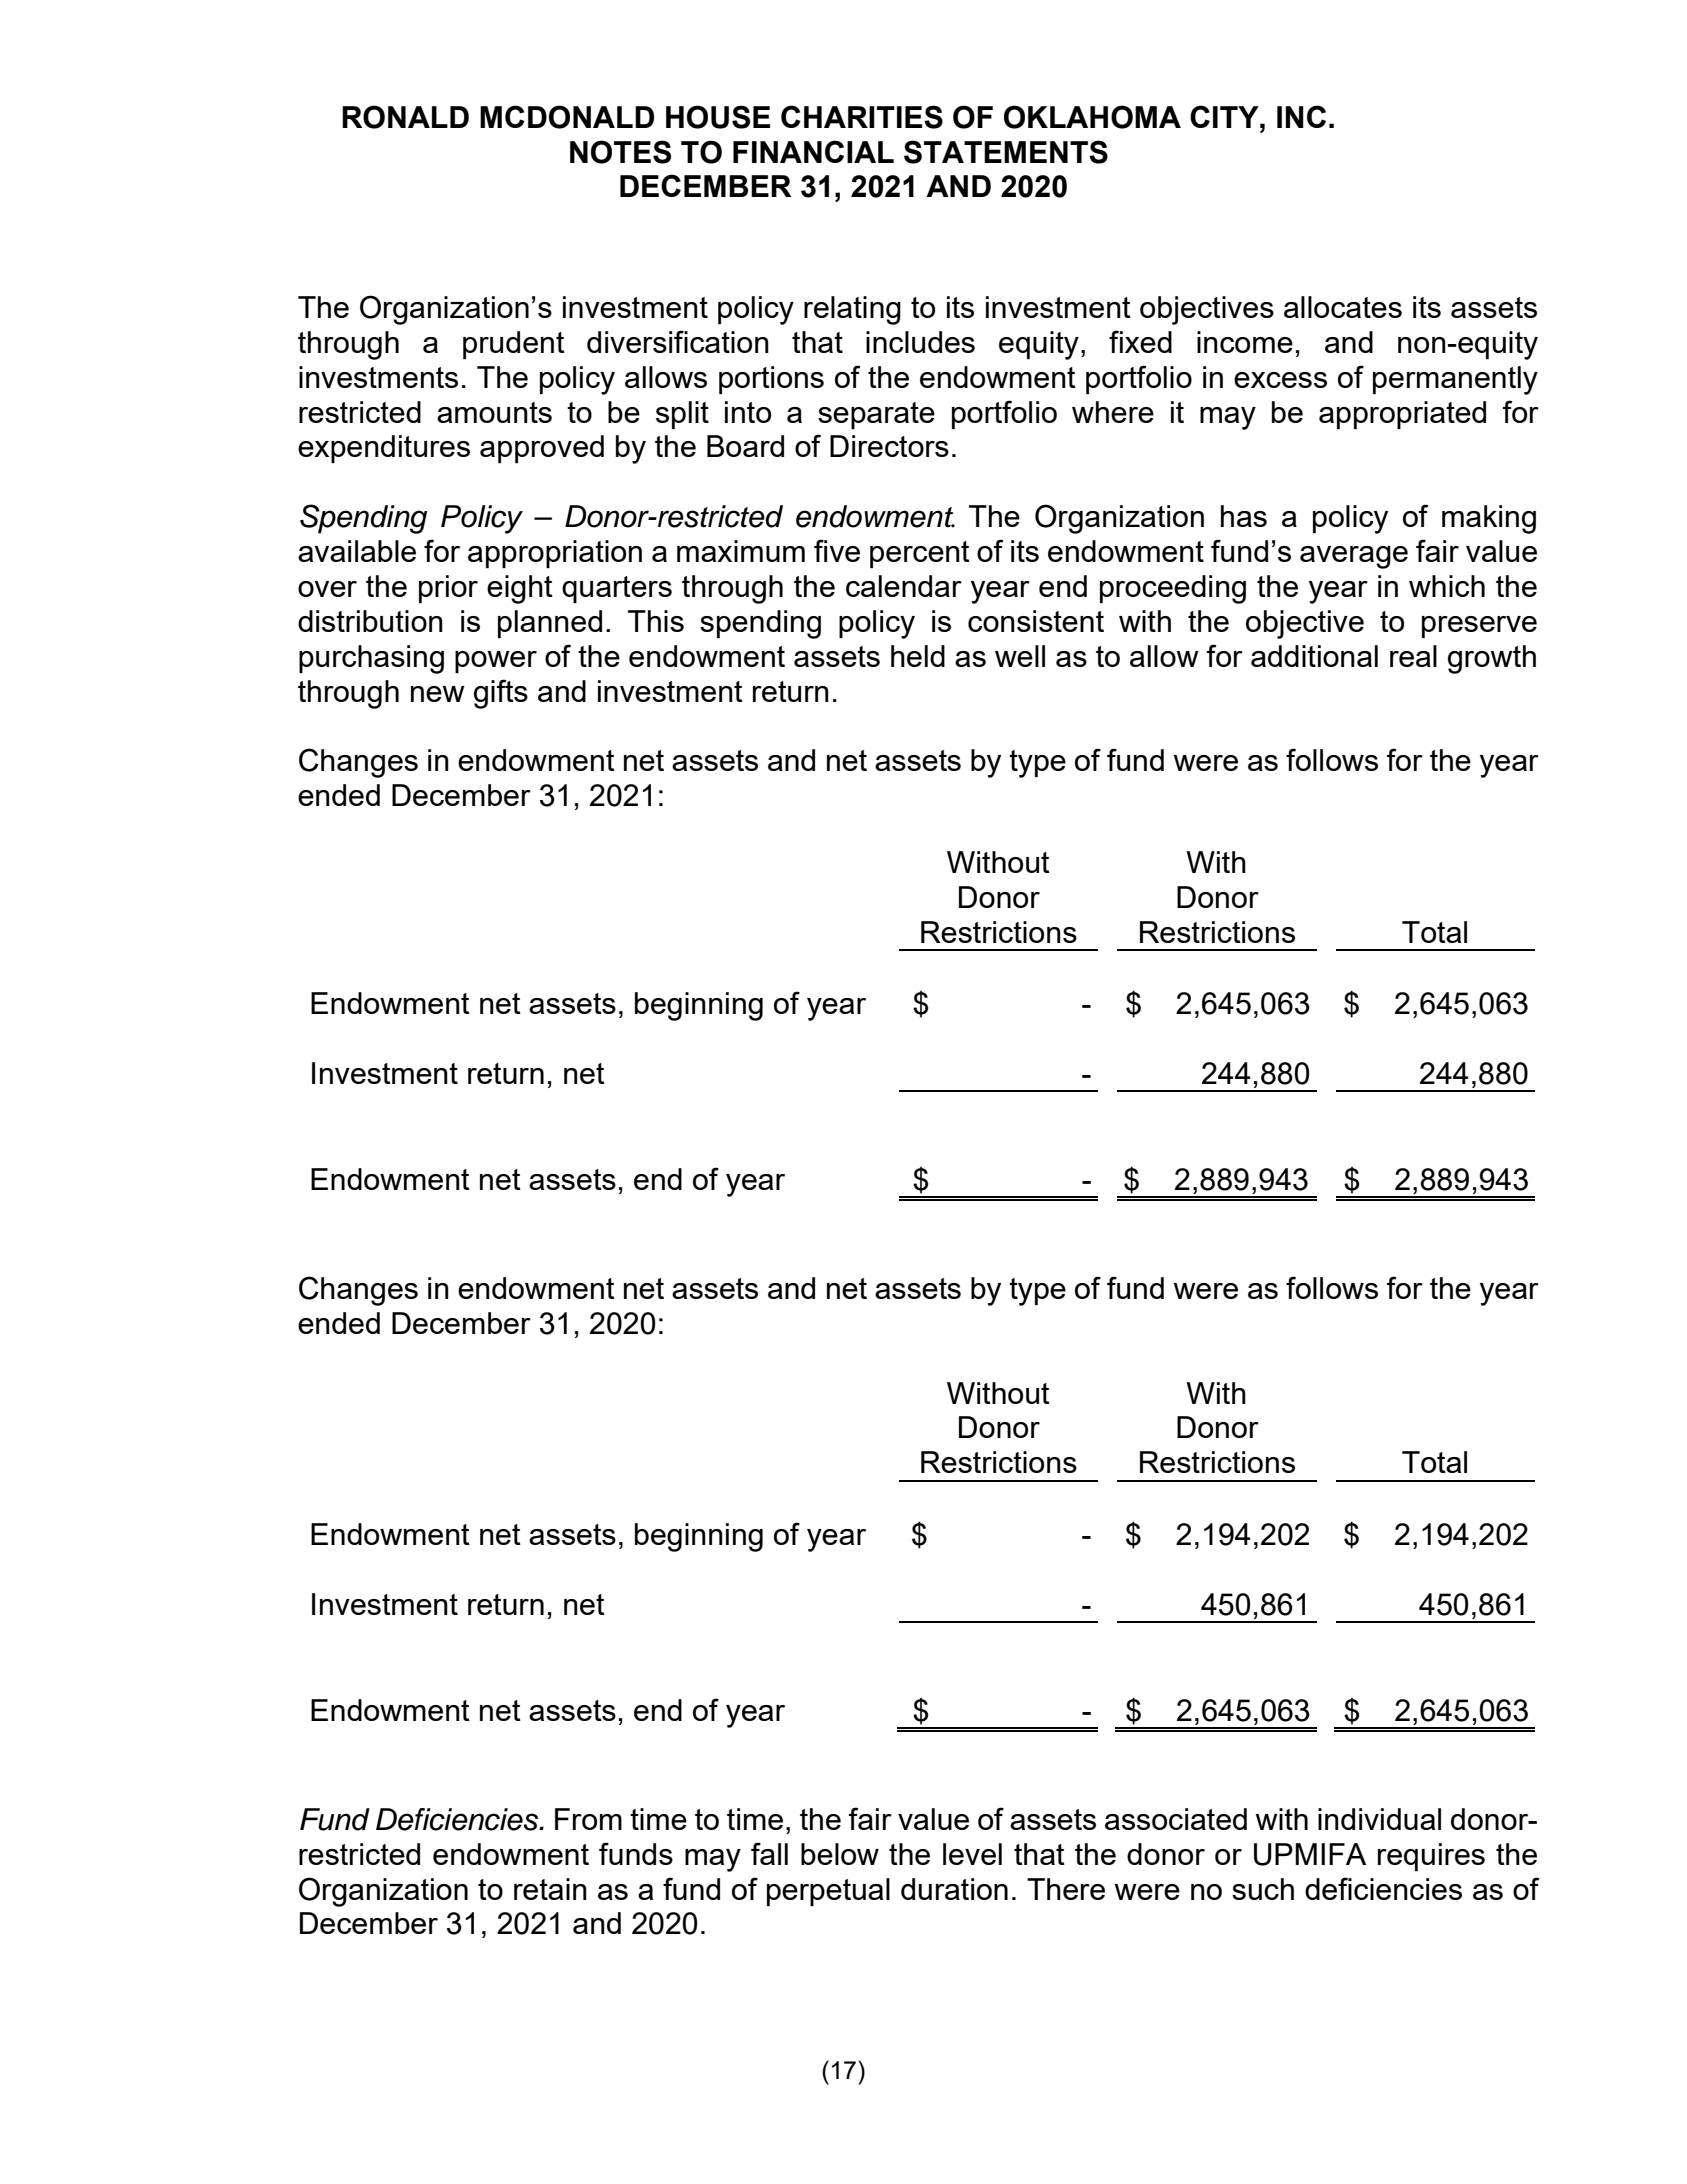  What do you see at coordinates (405, 117) in the page?
I see `RONALD` at bounding box center [405, 117].
